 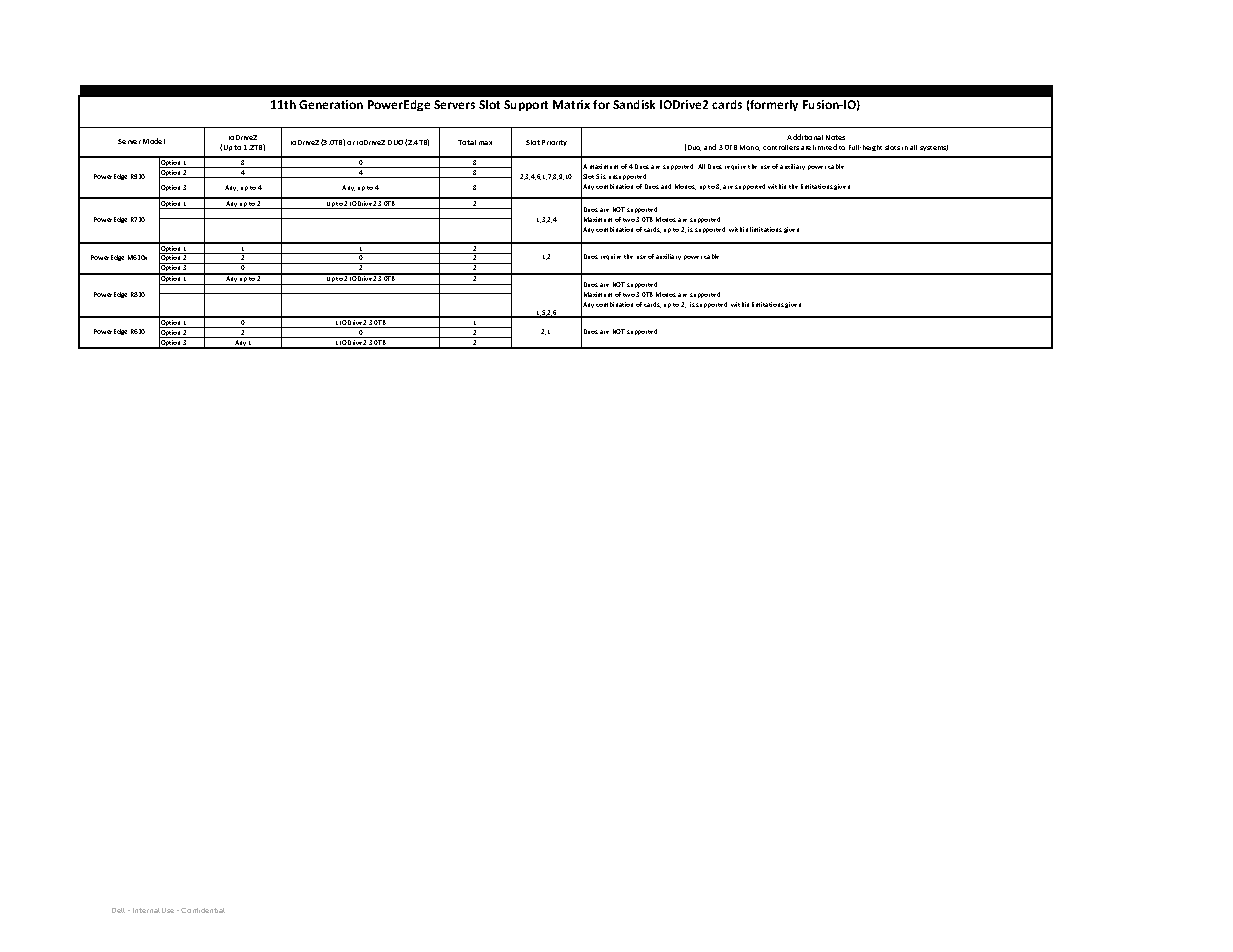 I want to click on Total, so click(x=467, y=142).
